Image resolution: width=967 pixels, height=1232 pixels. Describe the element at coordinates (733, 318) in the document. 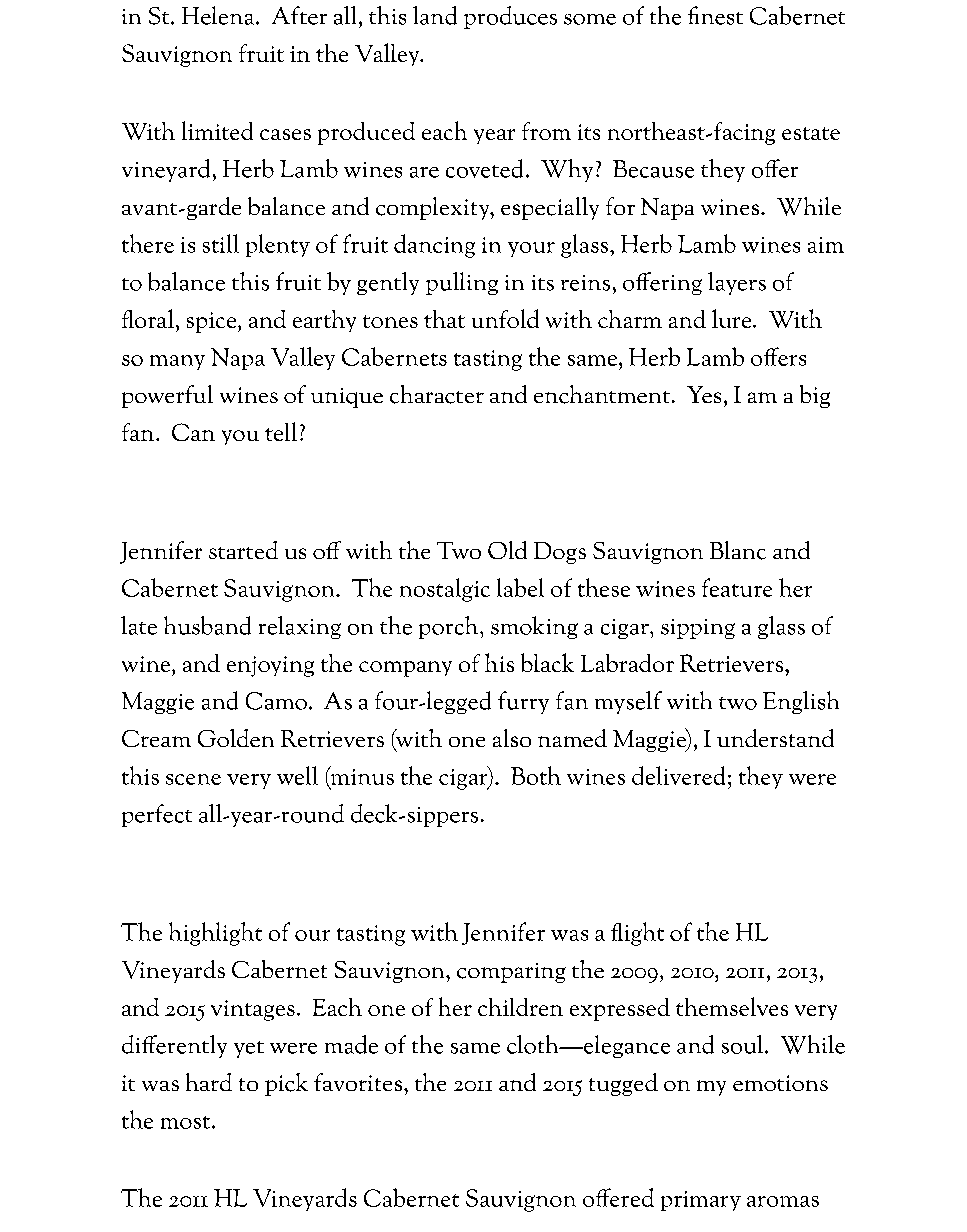

I see `lure` at that location.
